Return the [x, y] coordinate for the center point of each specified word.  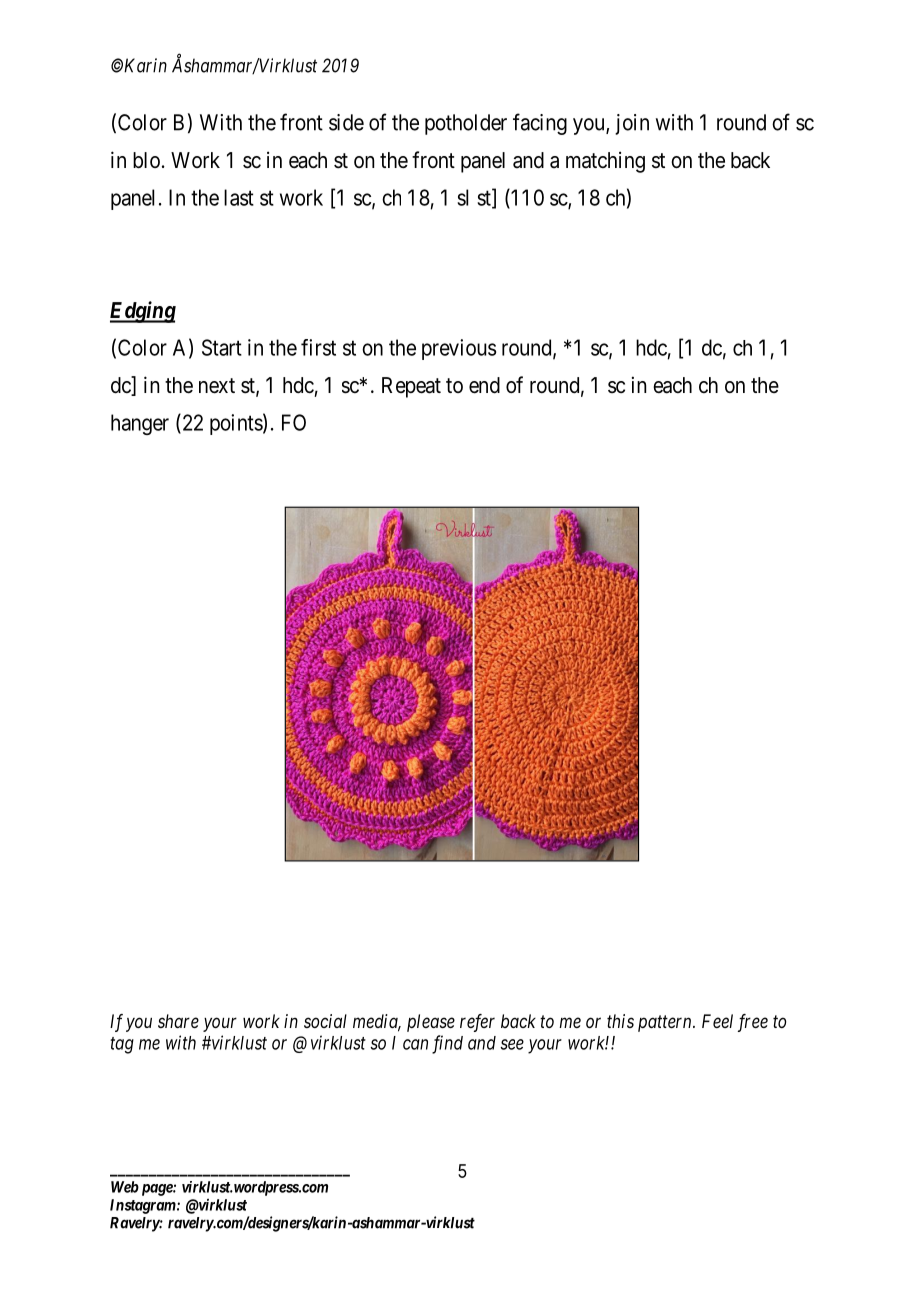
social [325, 1021]
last [239, 197]
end [484, 385]
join [632, 124]
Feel [717, 1021]
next [217, 386]
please [431, 1023]
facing [540, 124]
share [178, 1021]
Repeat [411, 387]
